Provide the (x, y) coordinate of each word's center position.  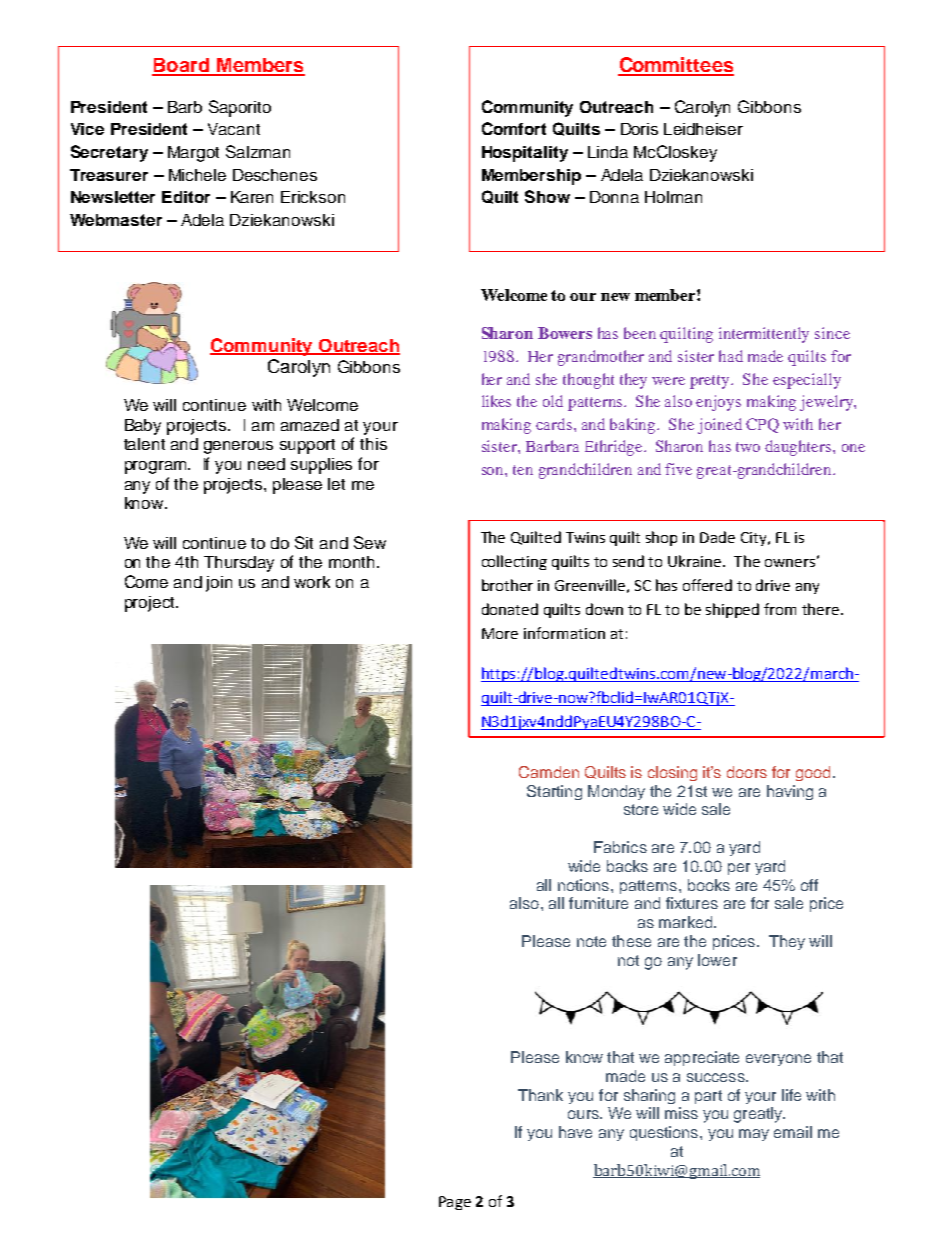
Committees (676, 66)
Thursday (239, 564)
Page (455, 1203)
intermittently (764, 335)
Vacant (234, 129)
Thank (540, 1095)
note (591, 941)
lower (717, 960)
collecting (514, 562)
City (755, 539)
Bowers (565, 333)
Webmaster (116, 220)
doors (747, 772)
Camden (549, 772)
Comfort (514, 128)
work (312, 582)
